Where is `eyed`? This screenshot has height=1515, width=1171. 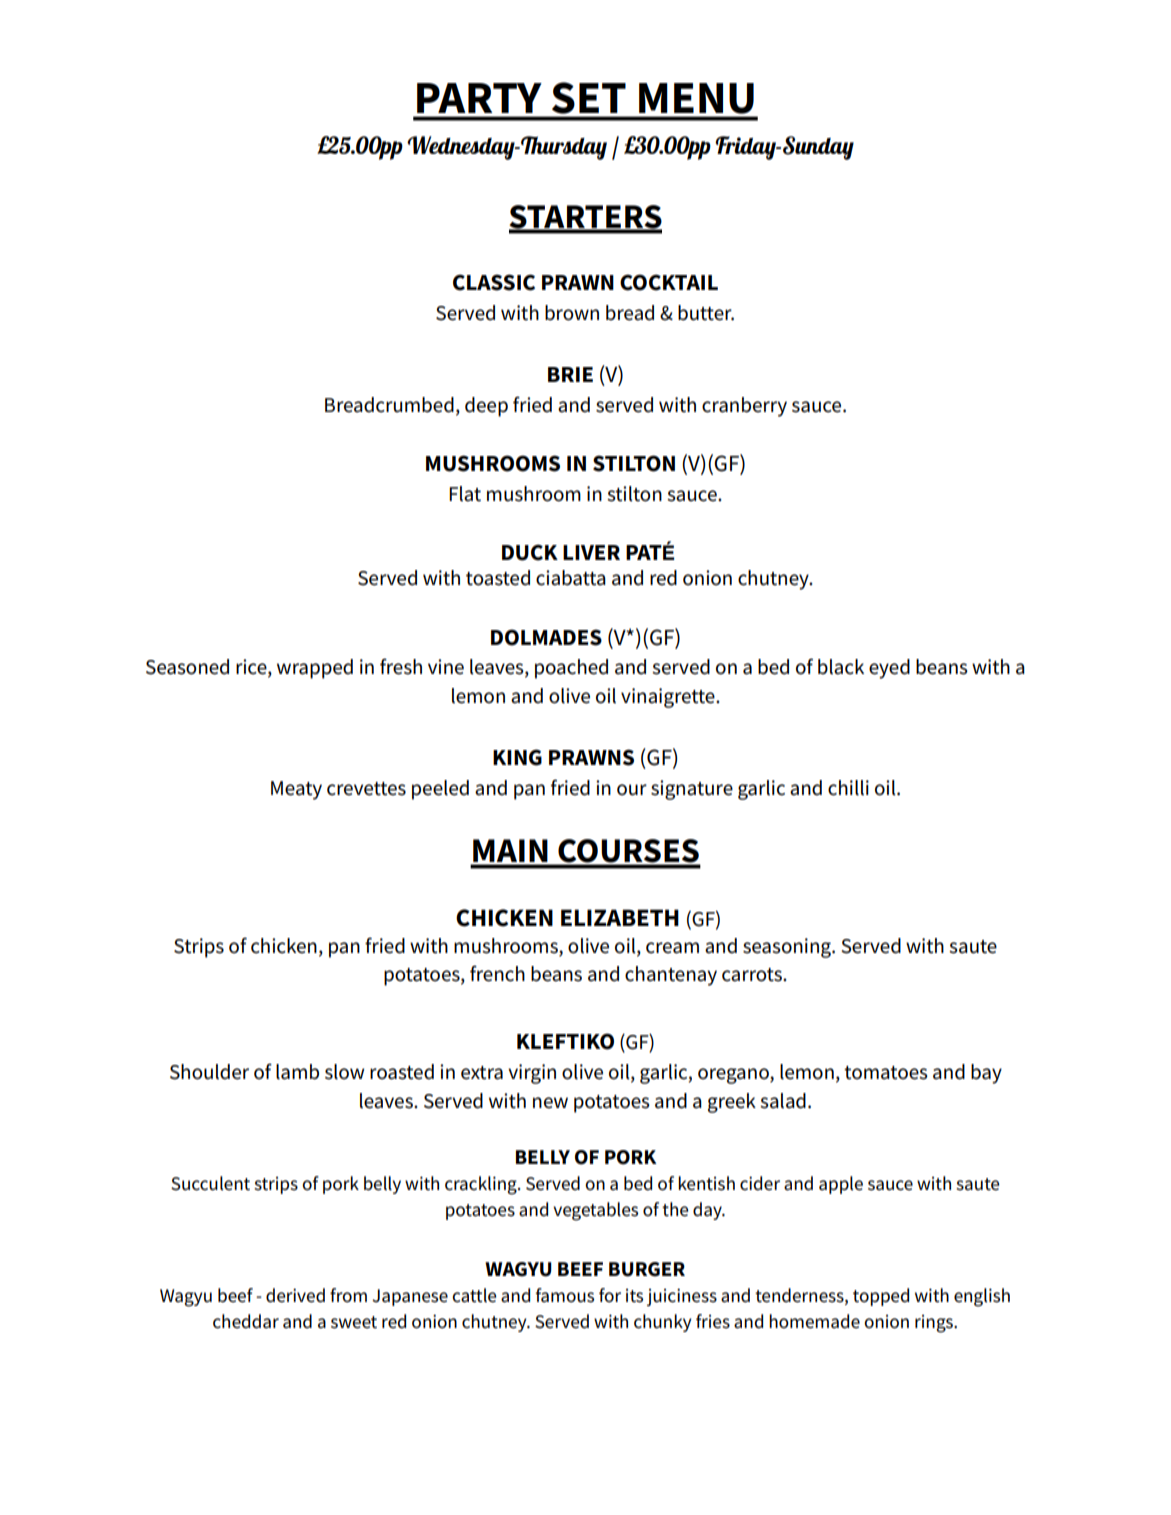 eyed is located at coordinates (889, 669).
